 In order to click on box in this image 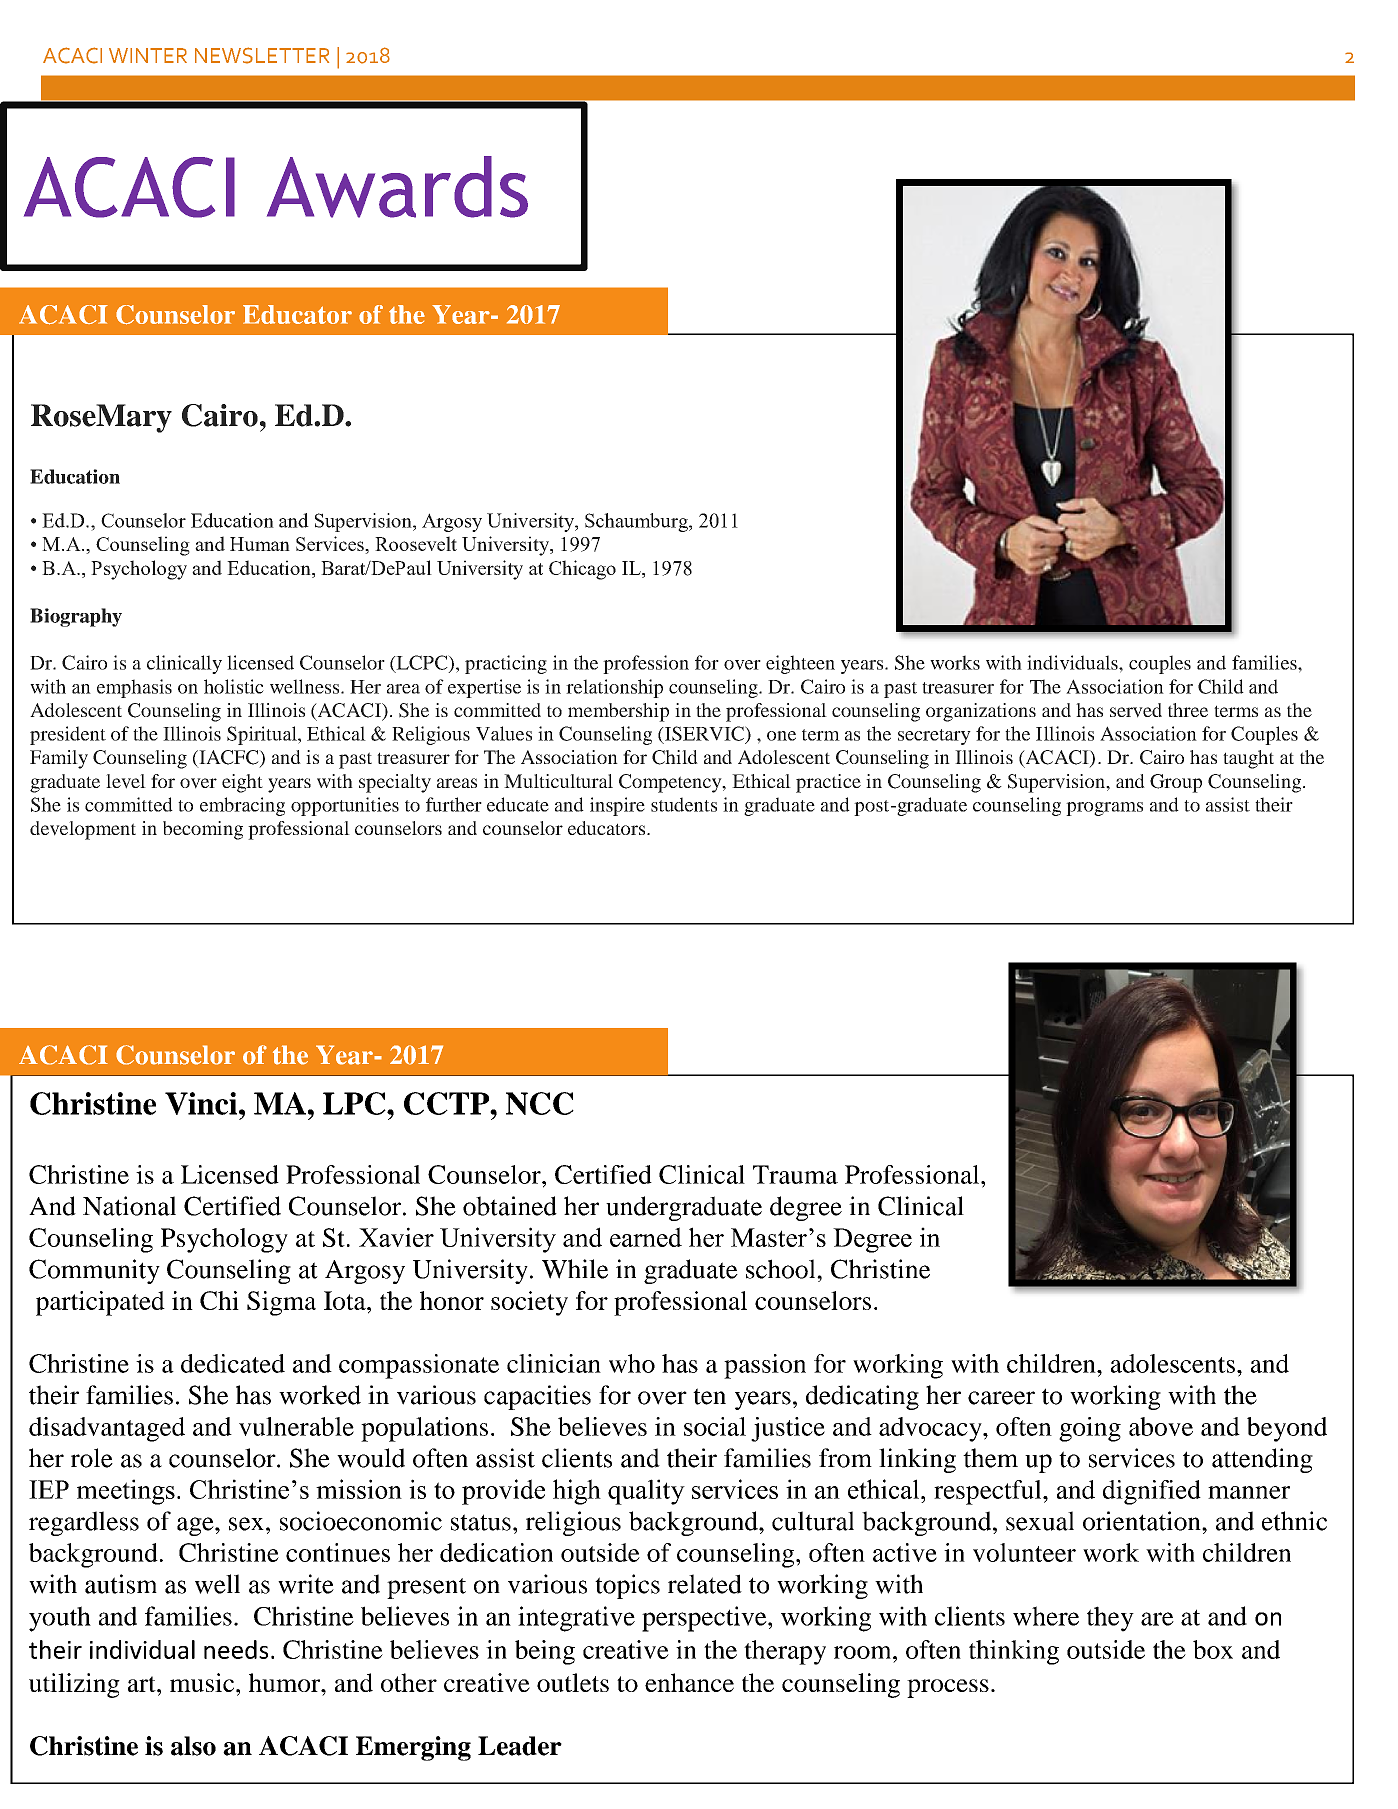, I will do `click(1213, 1649)`.
